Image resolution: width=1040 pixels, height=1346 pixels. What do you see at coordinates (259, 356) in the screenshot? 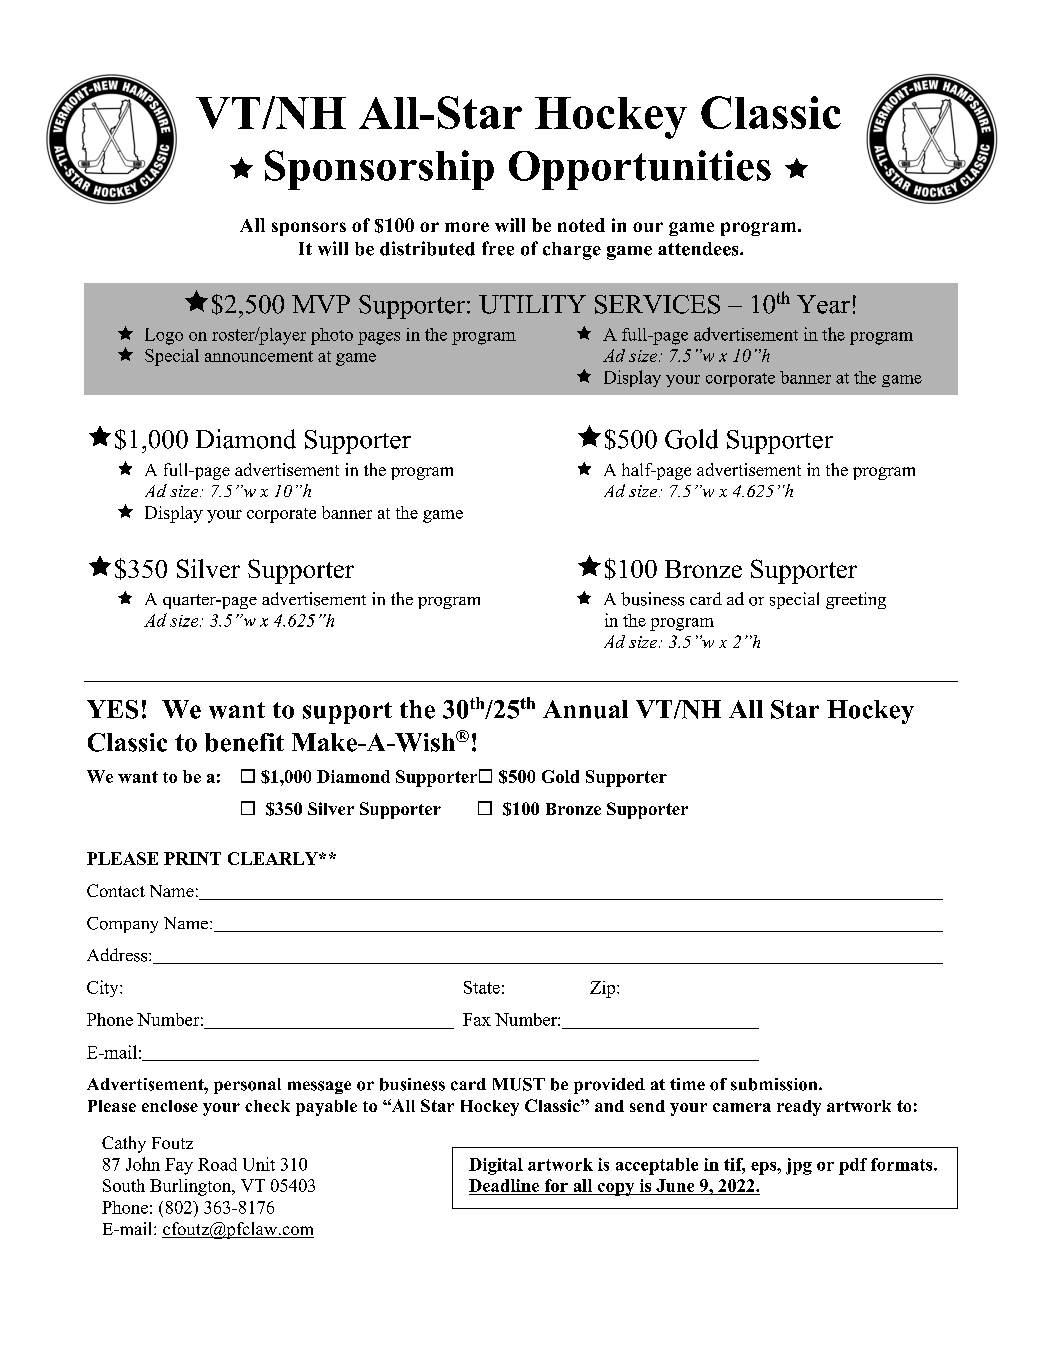
I see `announcement` at bounding box center [259, 356].
